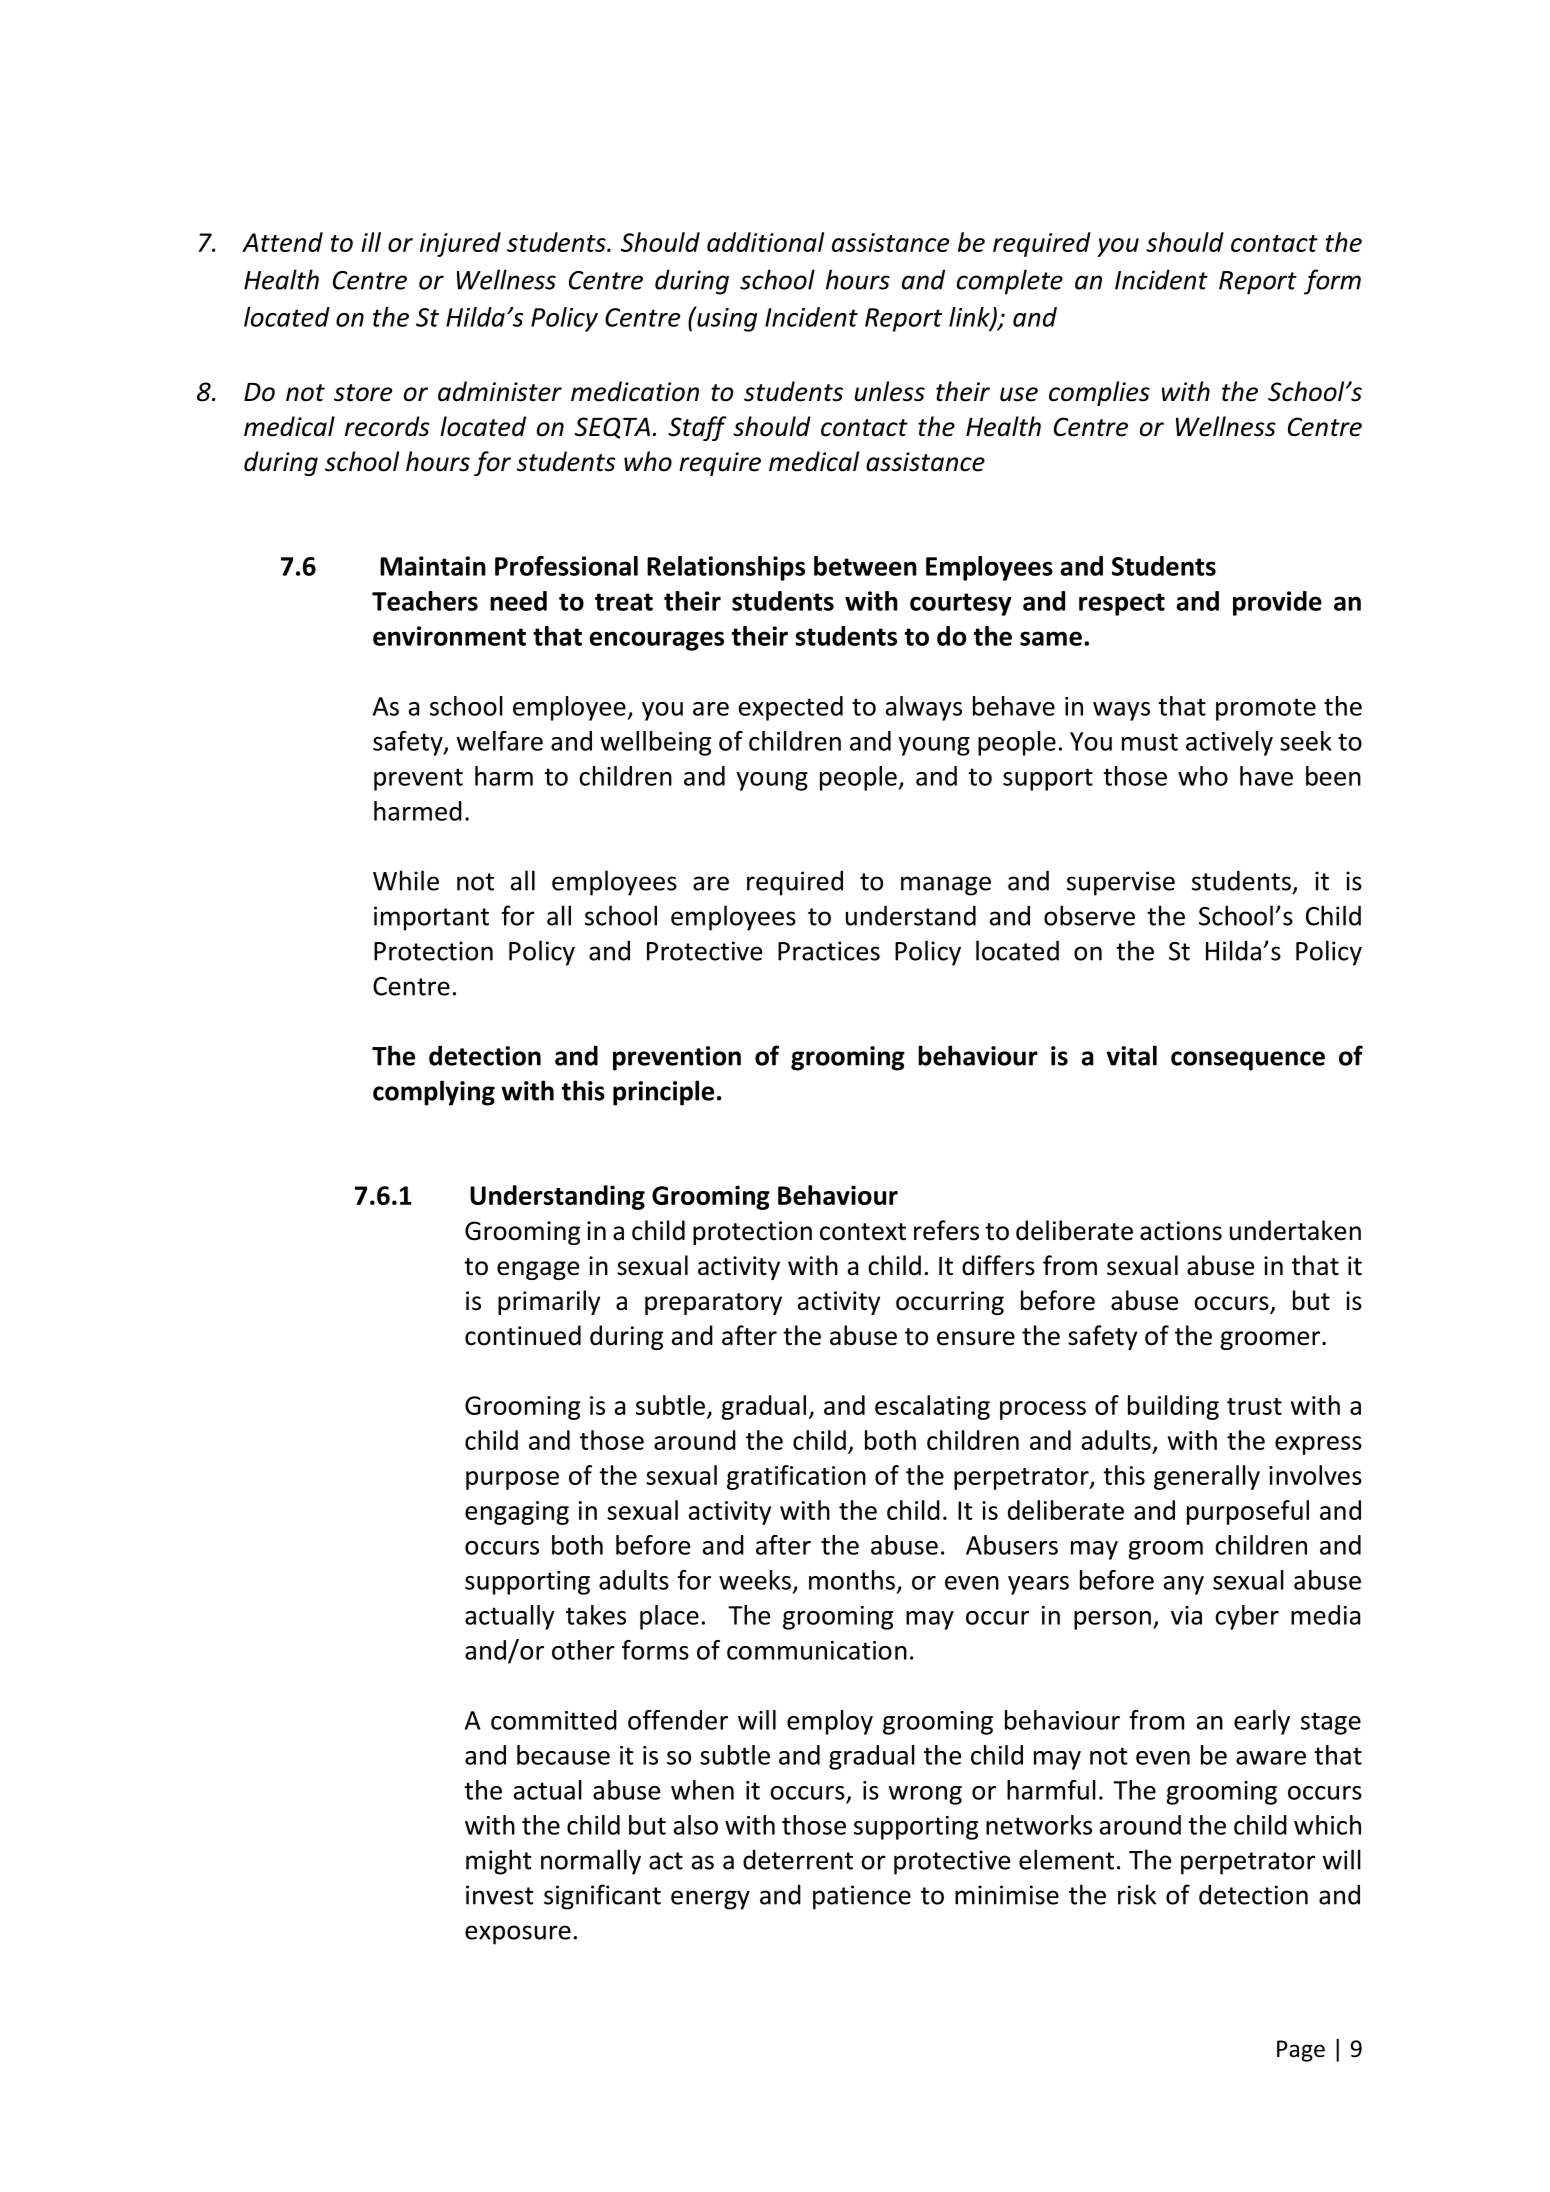  Describe the element at coordinates (1099, 393) in the document. I see `complies` at that location.
